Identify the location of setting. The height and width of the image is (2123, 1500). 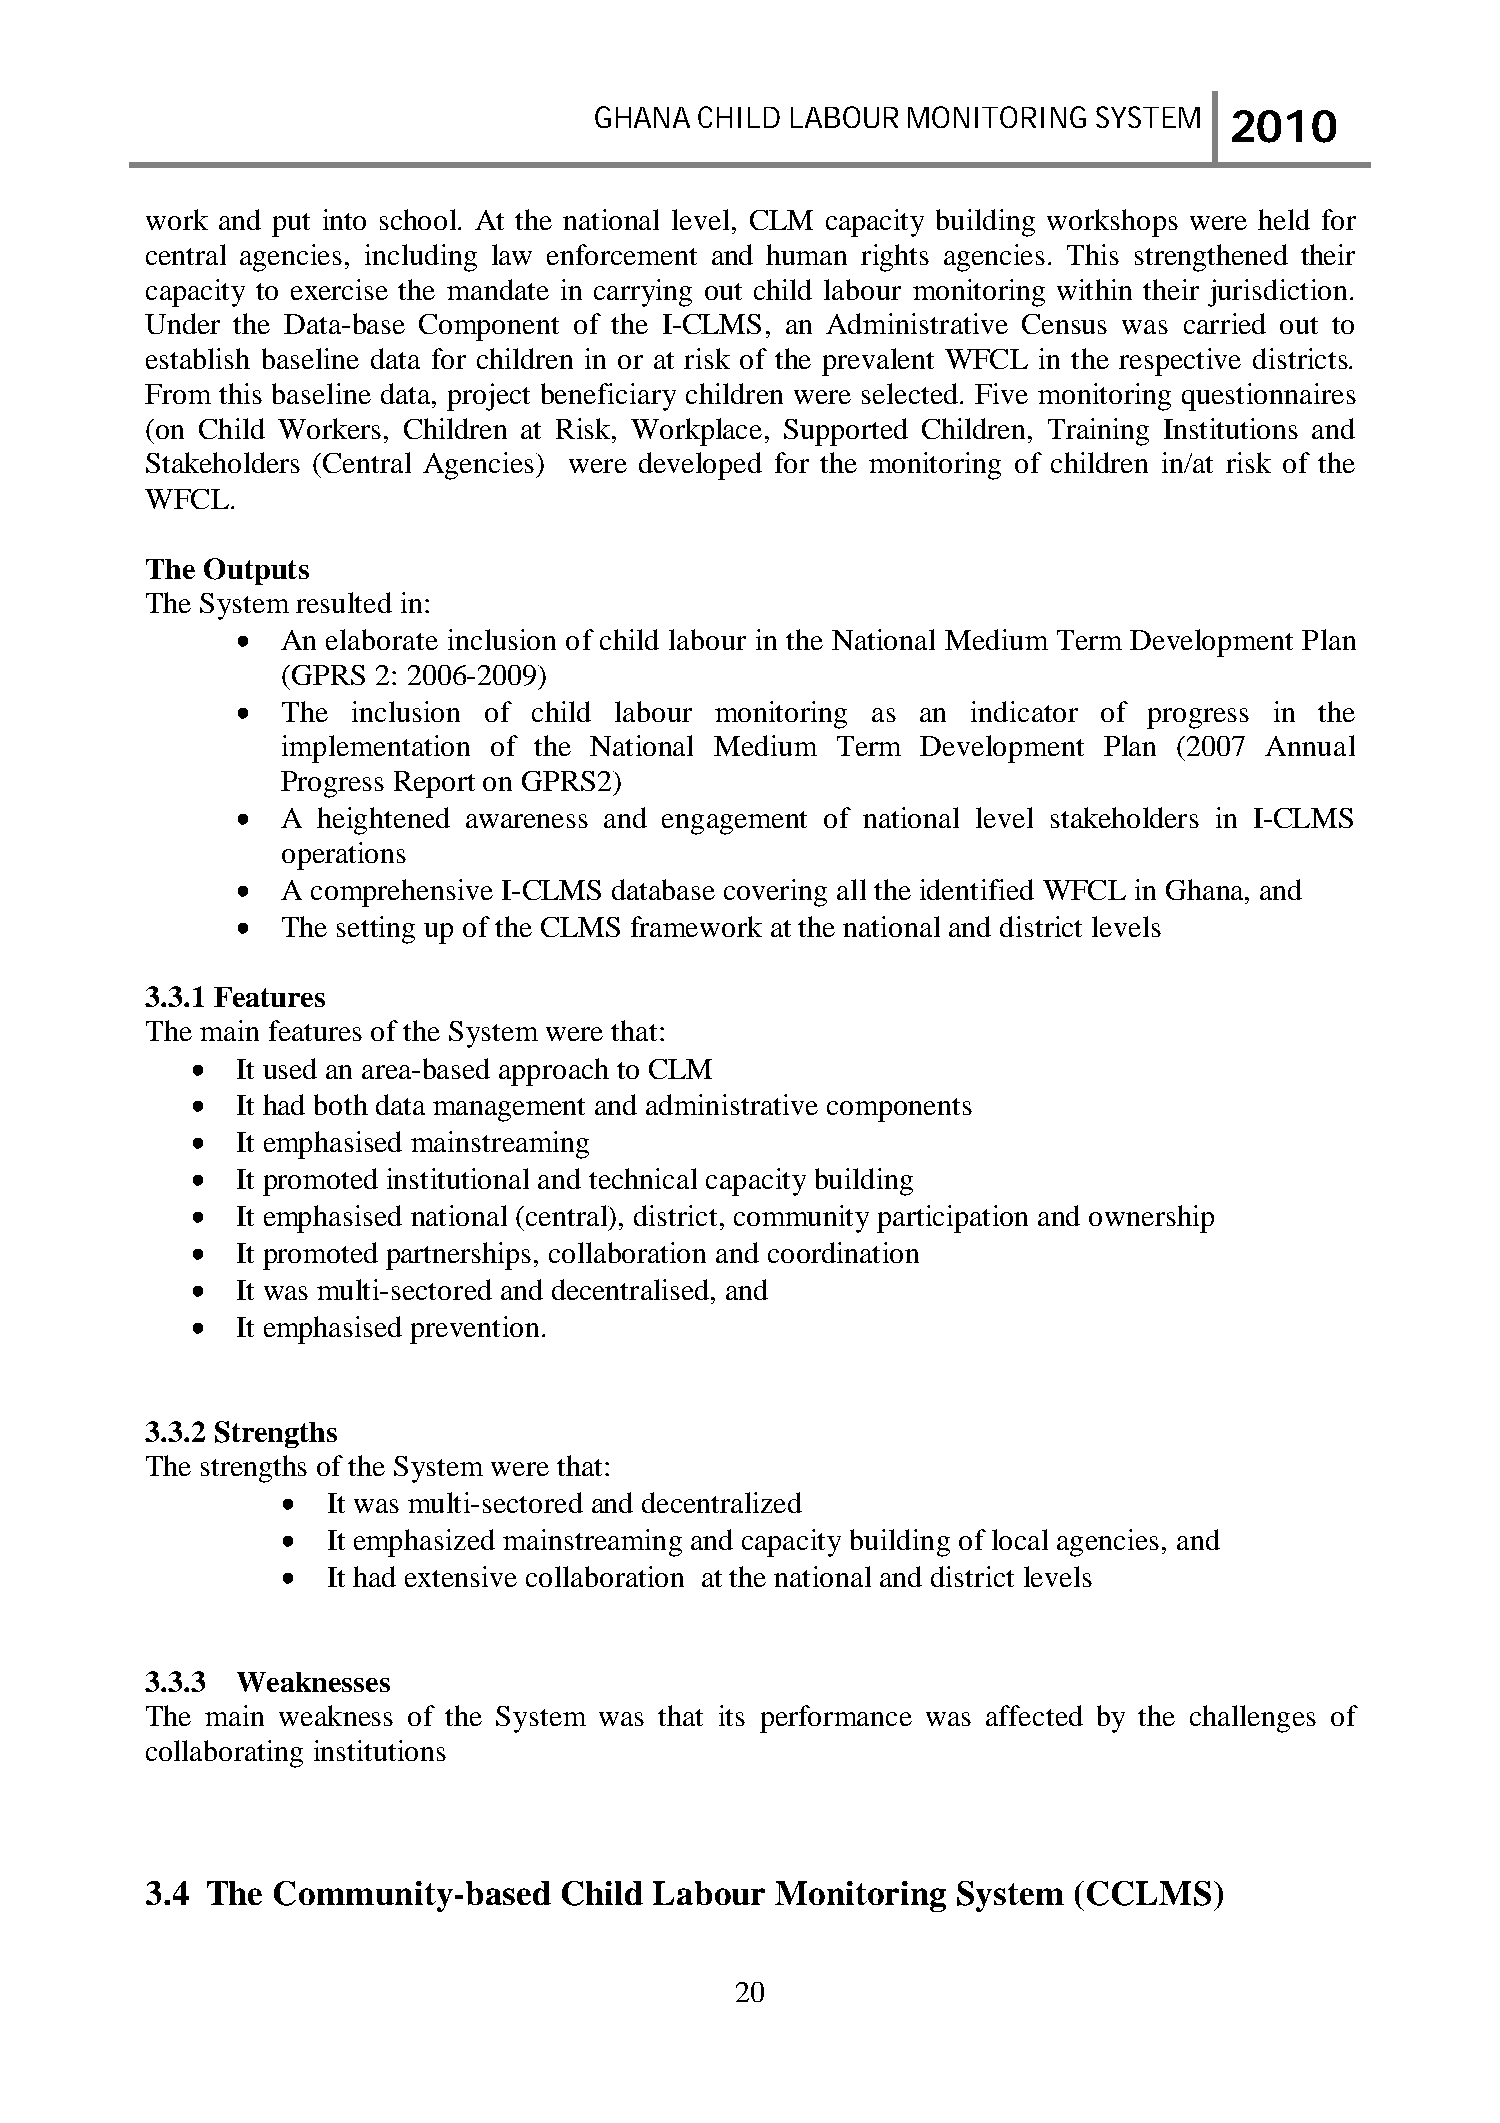
(376, 930).
